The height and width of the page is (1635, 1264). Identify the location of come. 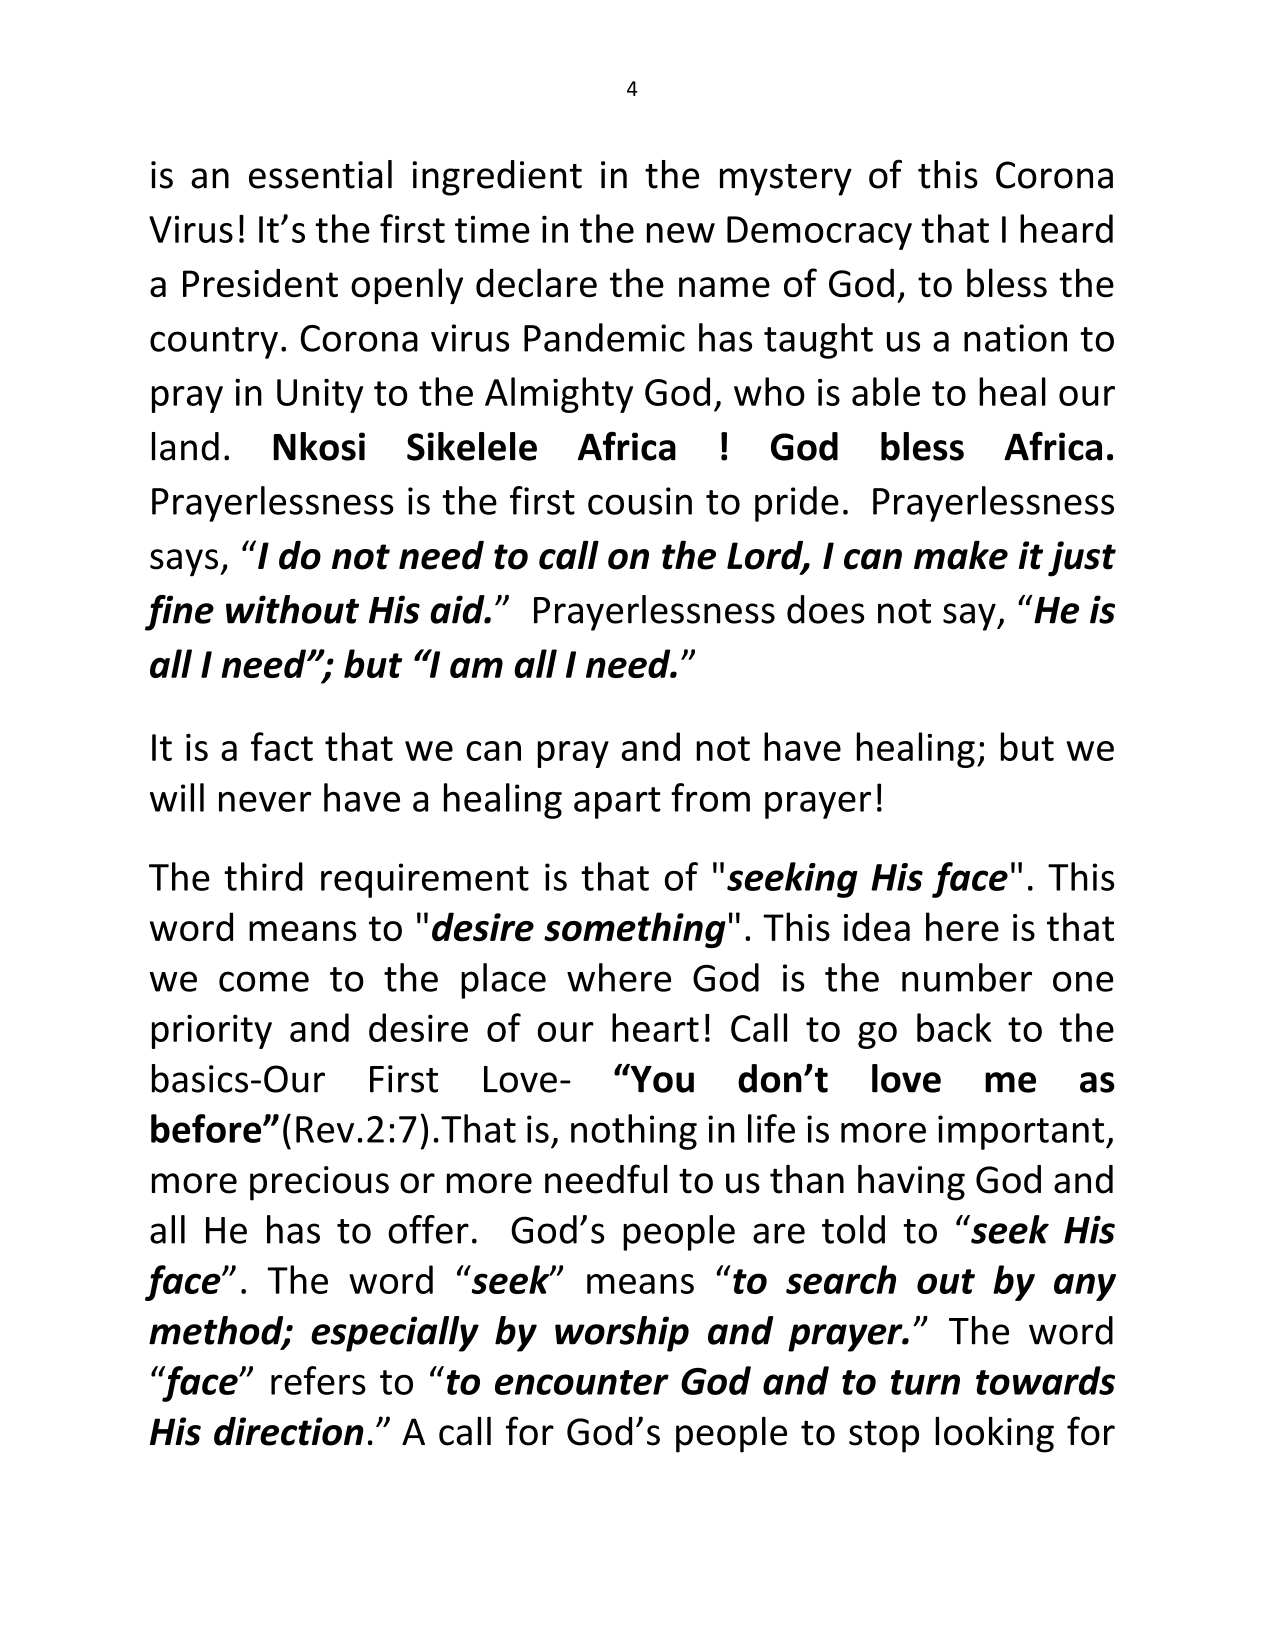
(264, 981).
